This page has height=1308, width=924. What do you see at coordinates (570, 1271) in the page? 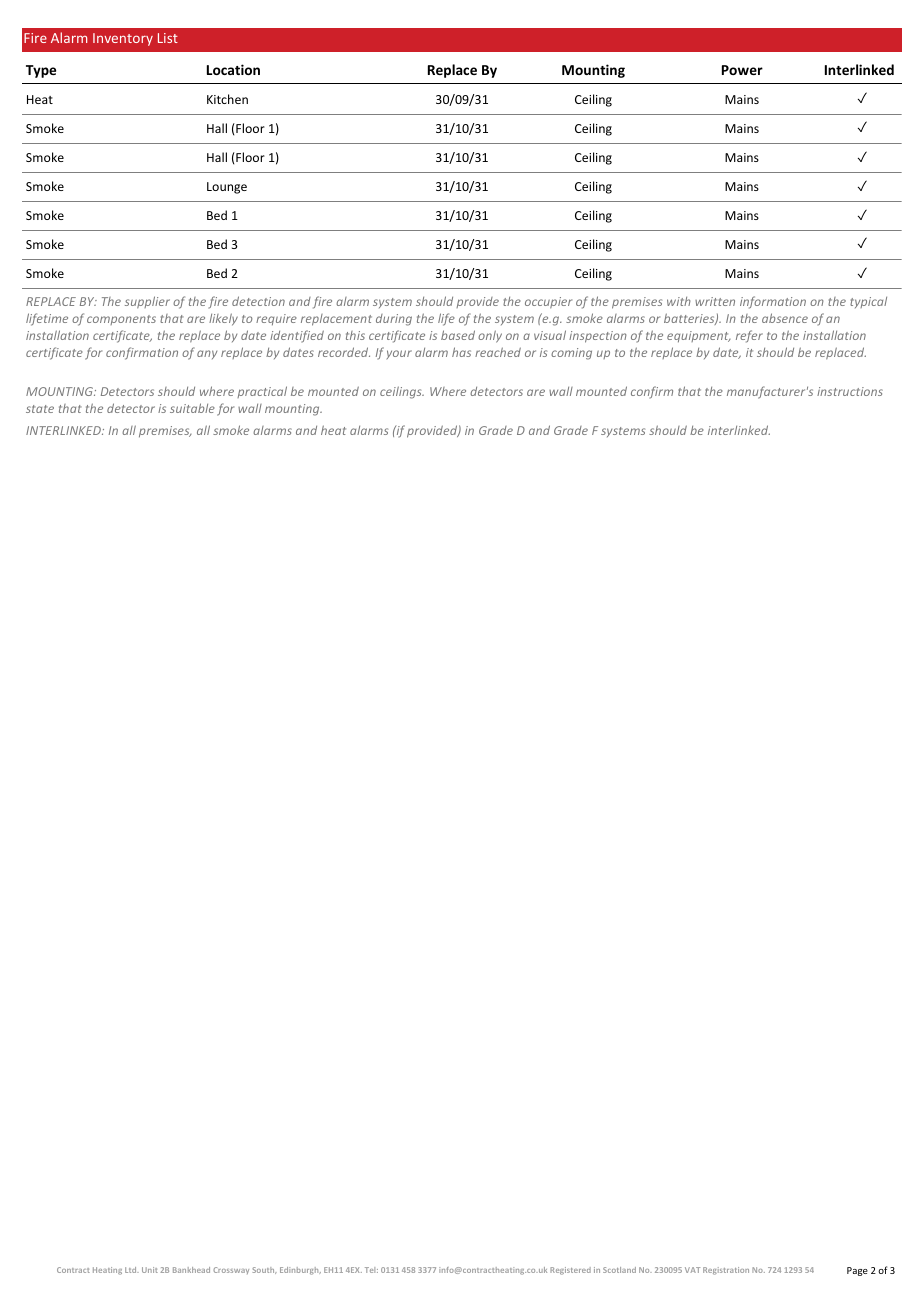
I see `Registered` at bounding box center [570, 1271].
